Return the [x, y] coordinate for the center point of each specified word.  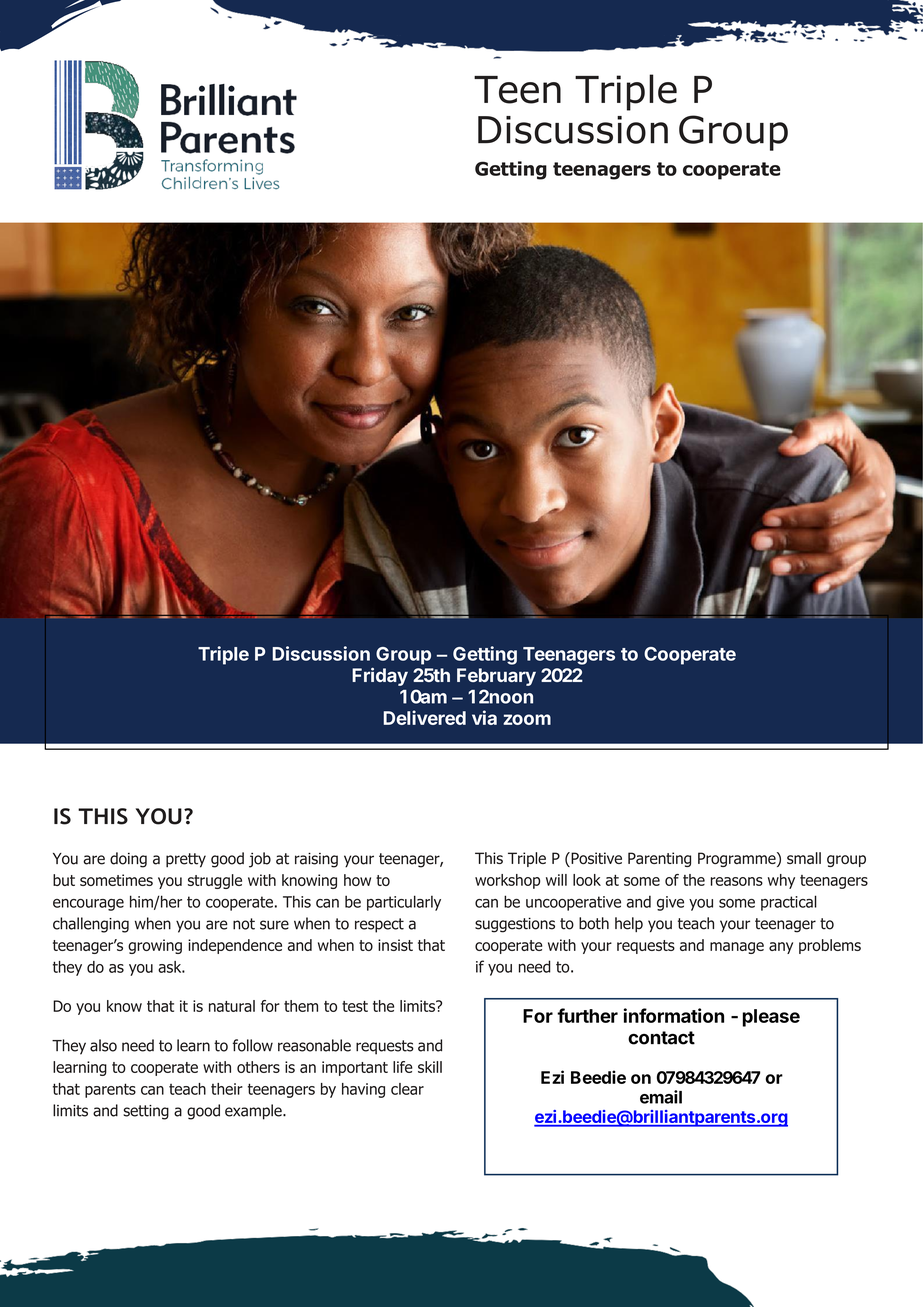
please [771, 1018]
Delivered [424, 717]
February [496, 677]
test [355, 1006]
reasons [737, 881]
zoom [527, 719]
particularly [404, 903]
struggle [215, 881]
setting [146, 1112]
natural [232, 1006]
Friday [380, 676]
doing [128, 860]
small [804, 858]
